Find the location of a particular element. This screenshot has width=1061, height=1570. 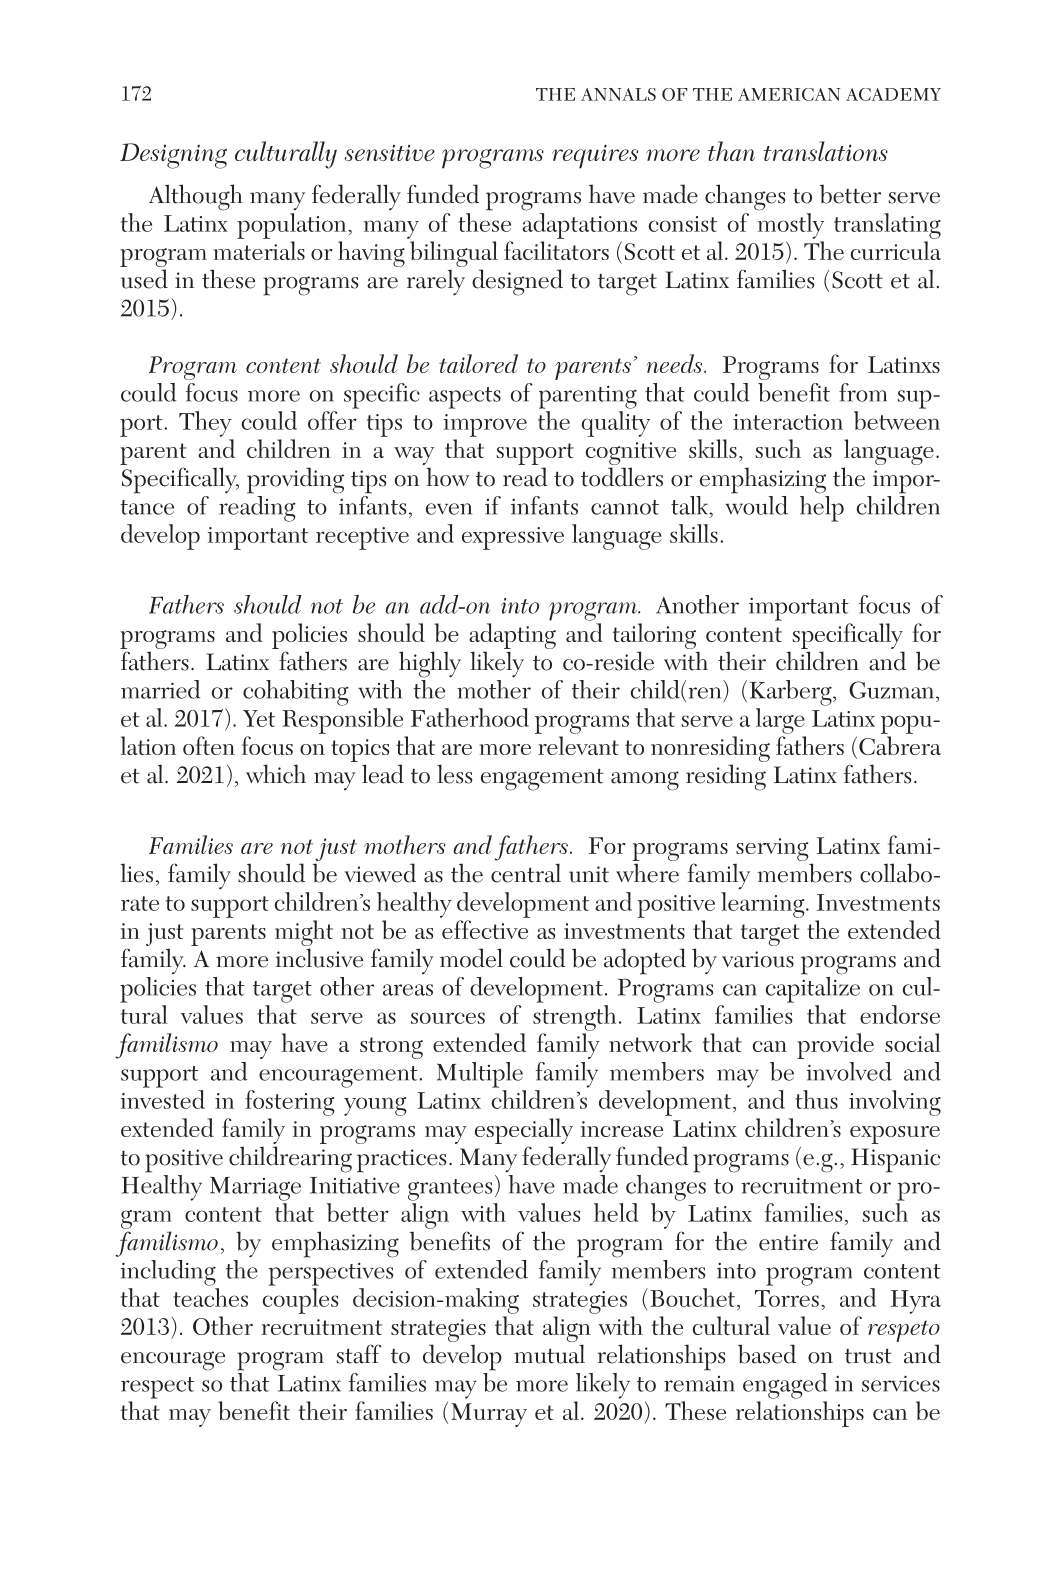

AMERICAN is located at coordinates (789, 94).
